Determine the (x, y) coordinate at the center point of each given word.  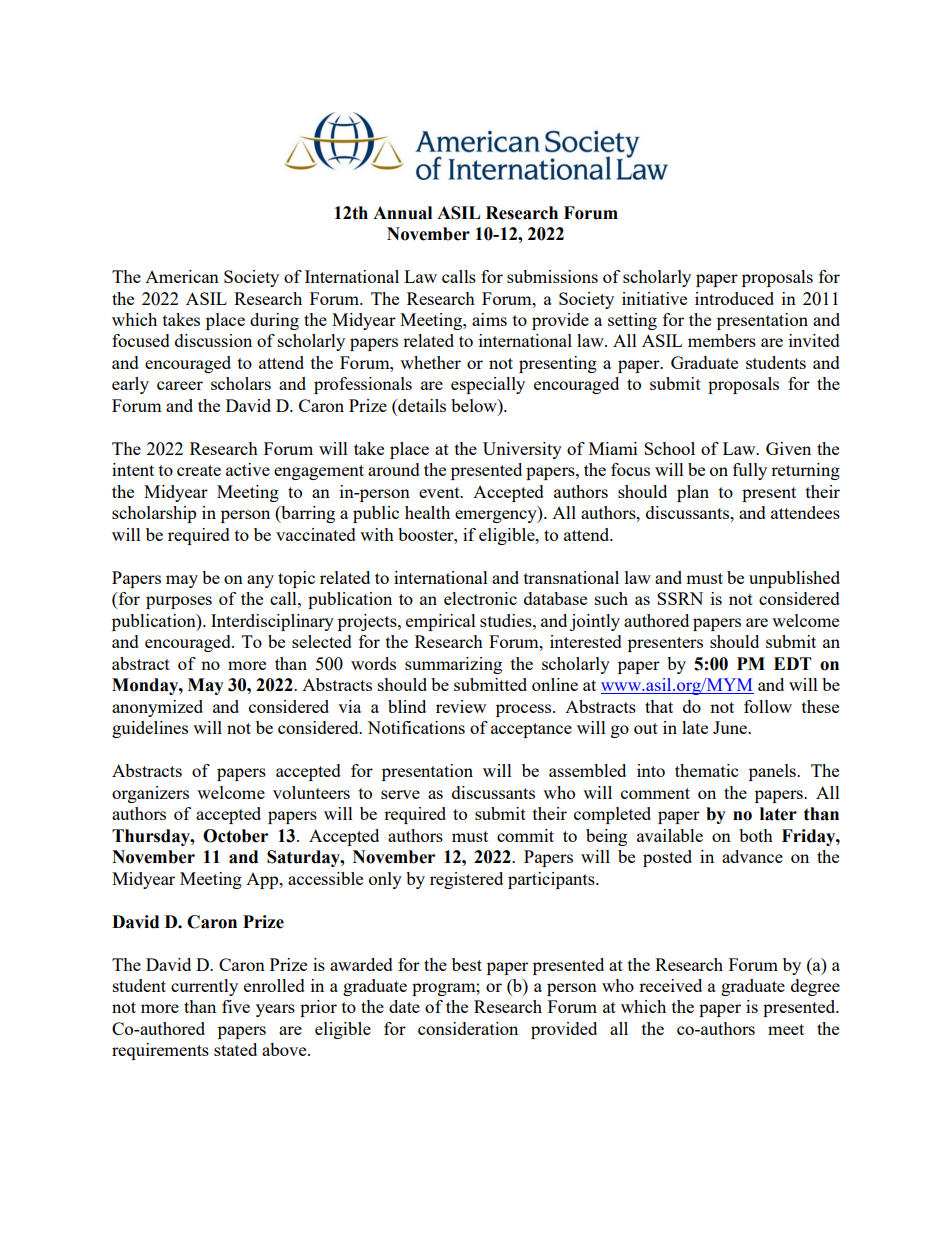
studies (507, 620)
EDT (793, 663)
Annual (402, 213)
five (236, 1006)
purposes (179, 602)
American (182, 276)
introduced (734, 298)
